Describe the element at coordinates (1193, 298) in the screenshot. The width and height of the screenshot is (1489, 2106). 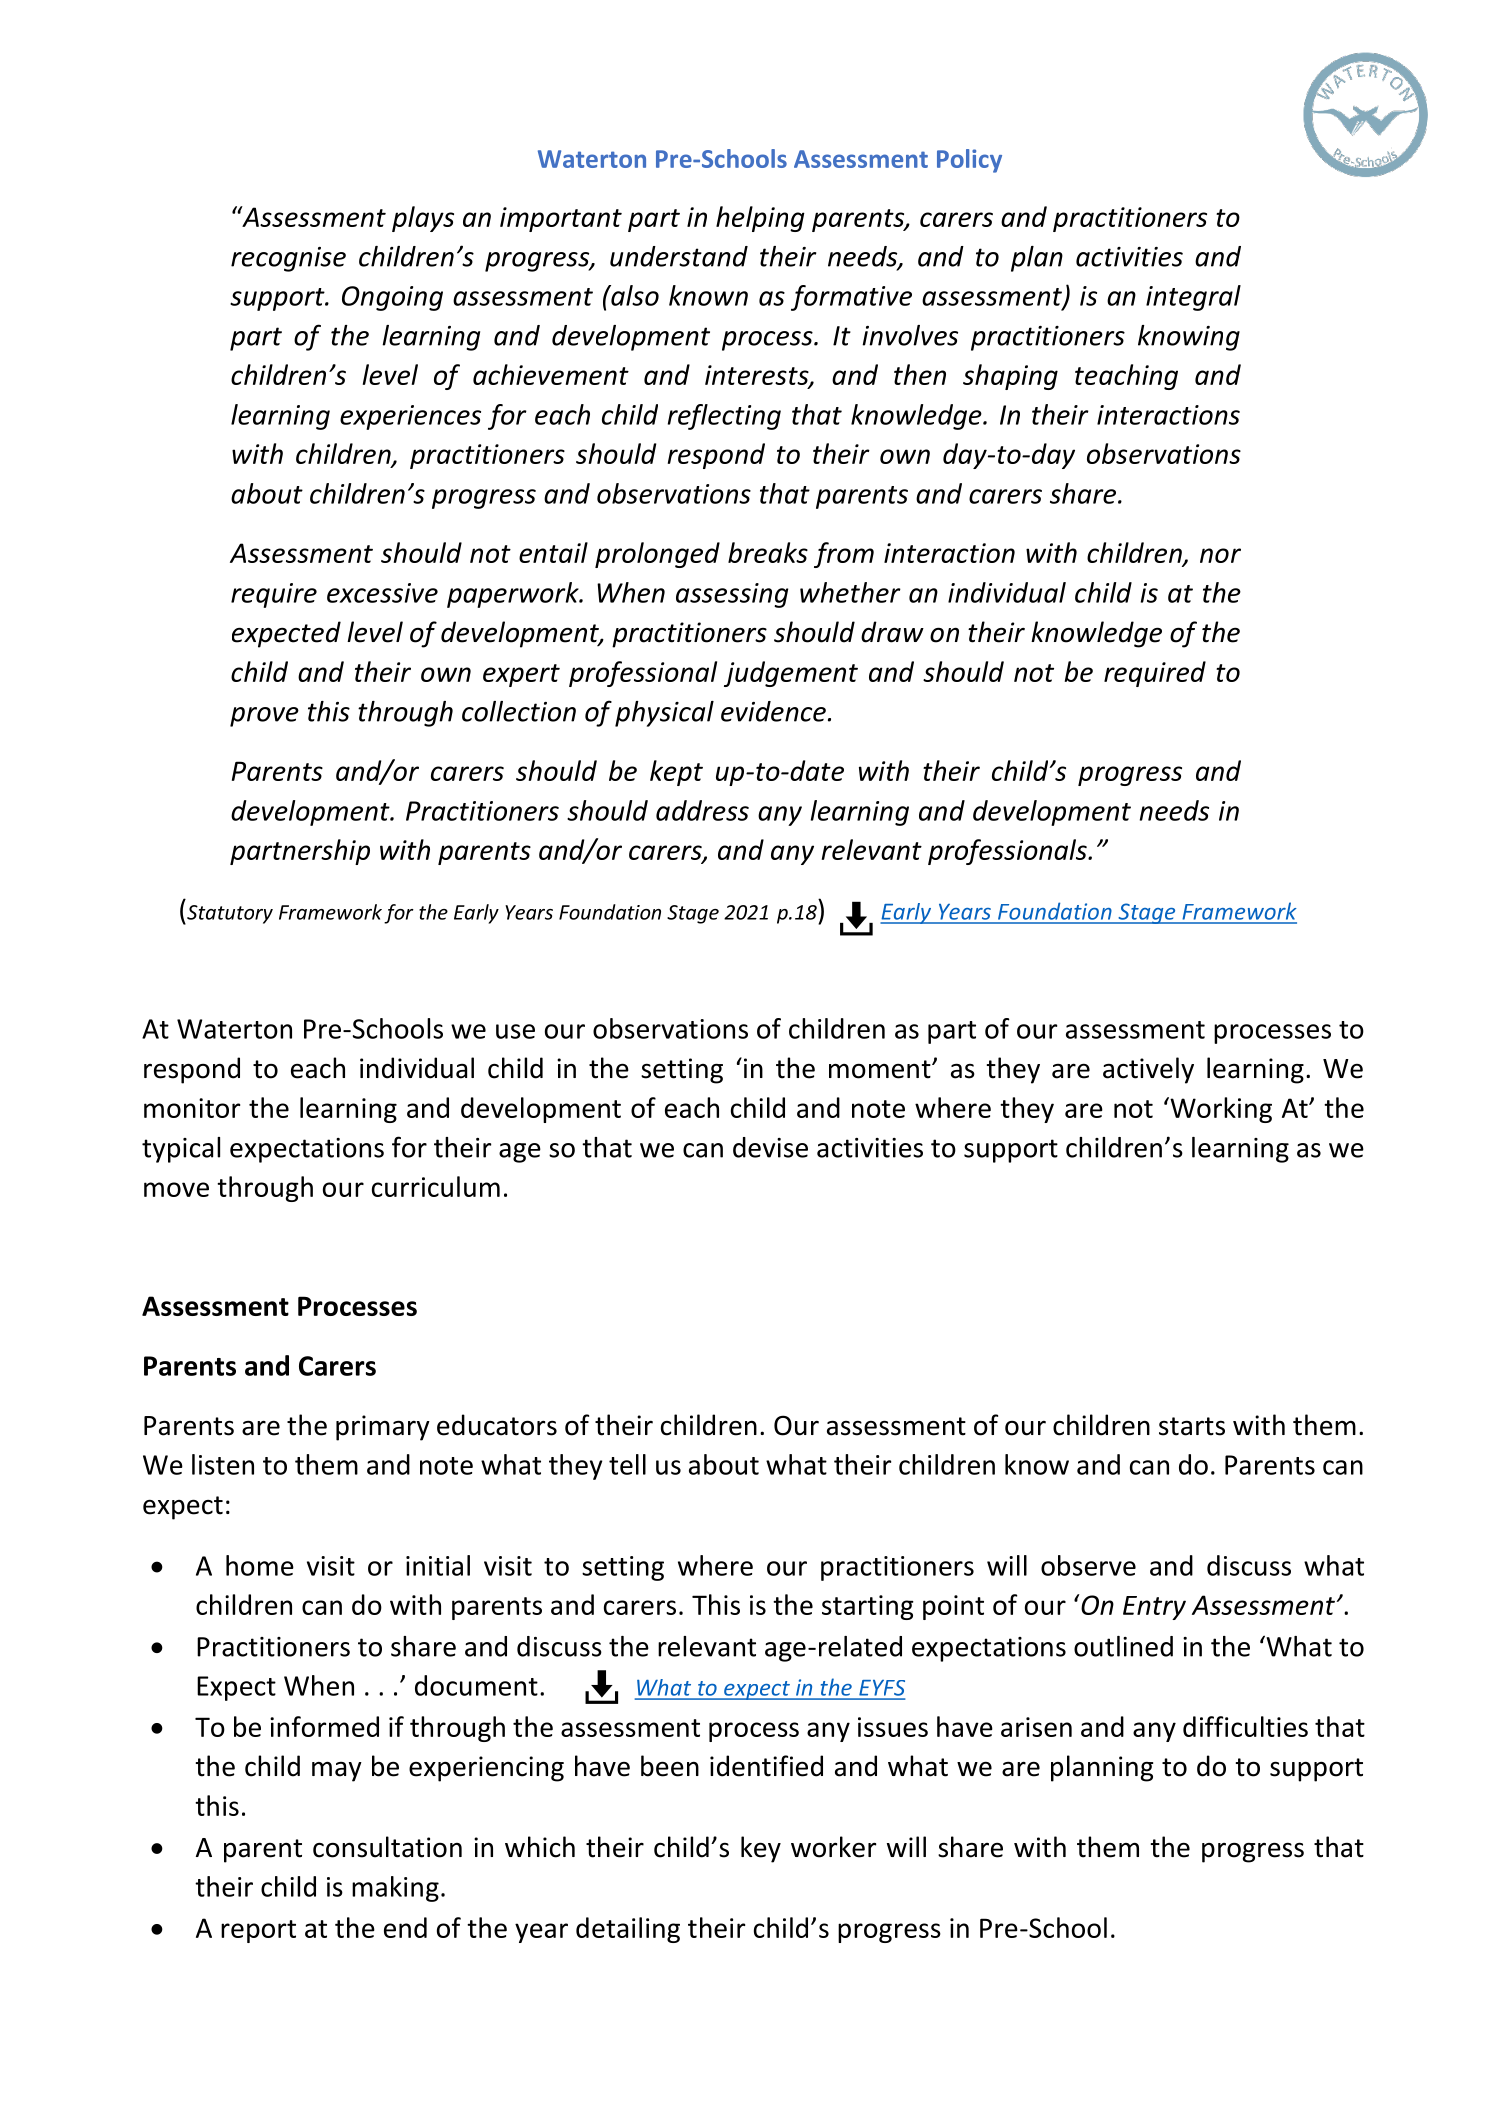
I see `integral` at that location.
